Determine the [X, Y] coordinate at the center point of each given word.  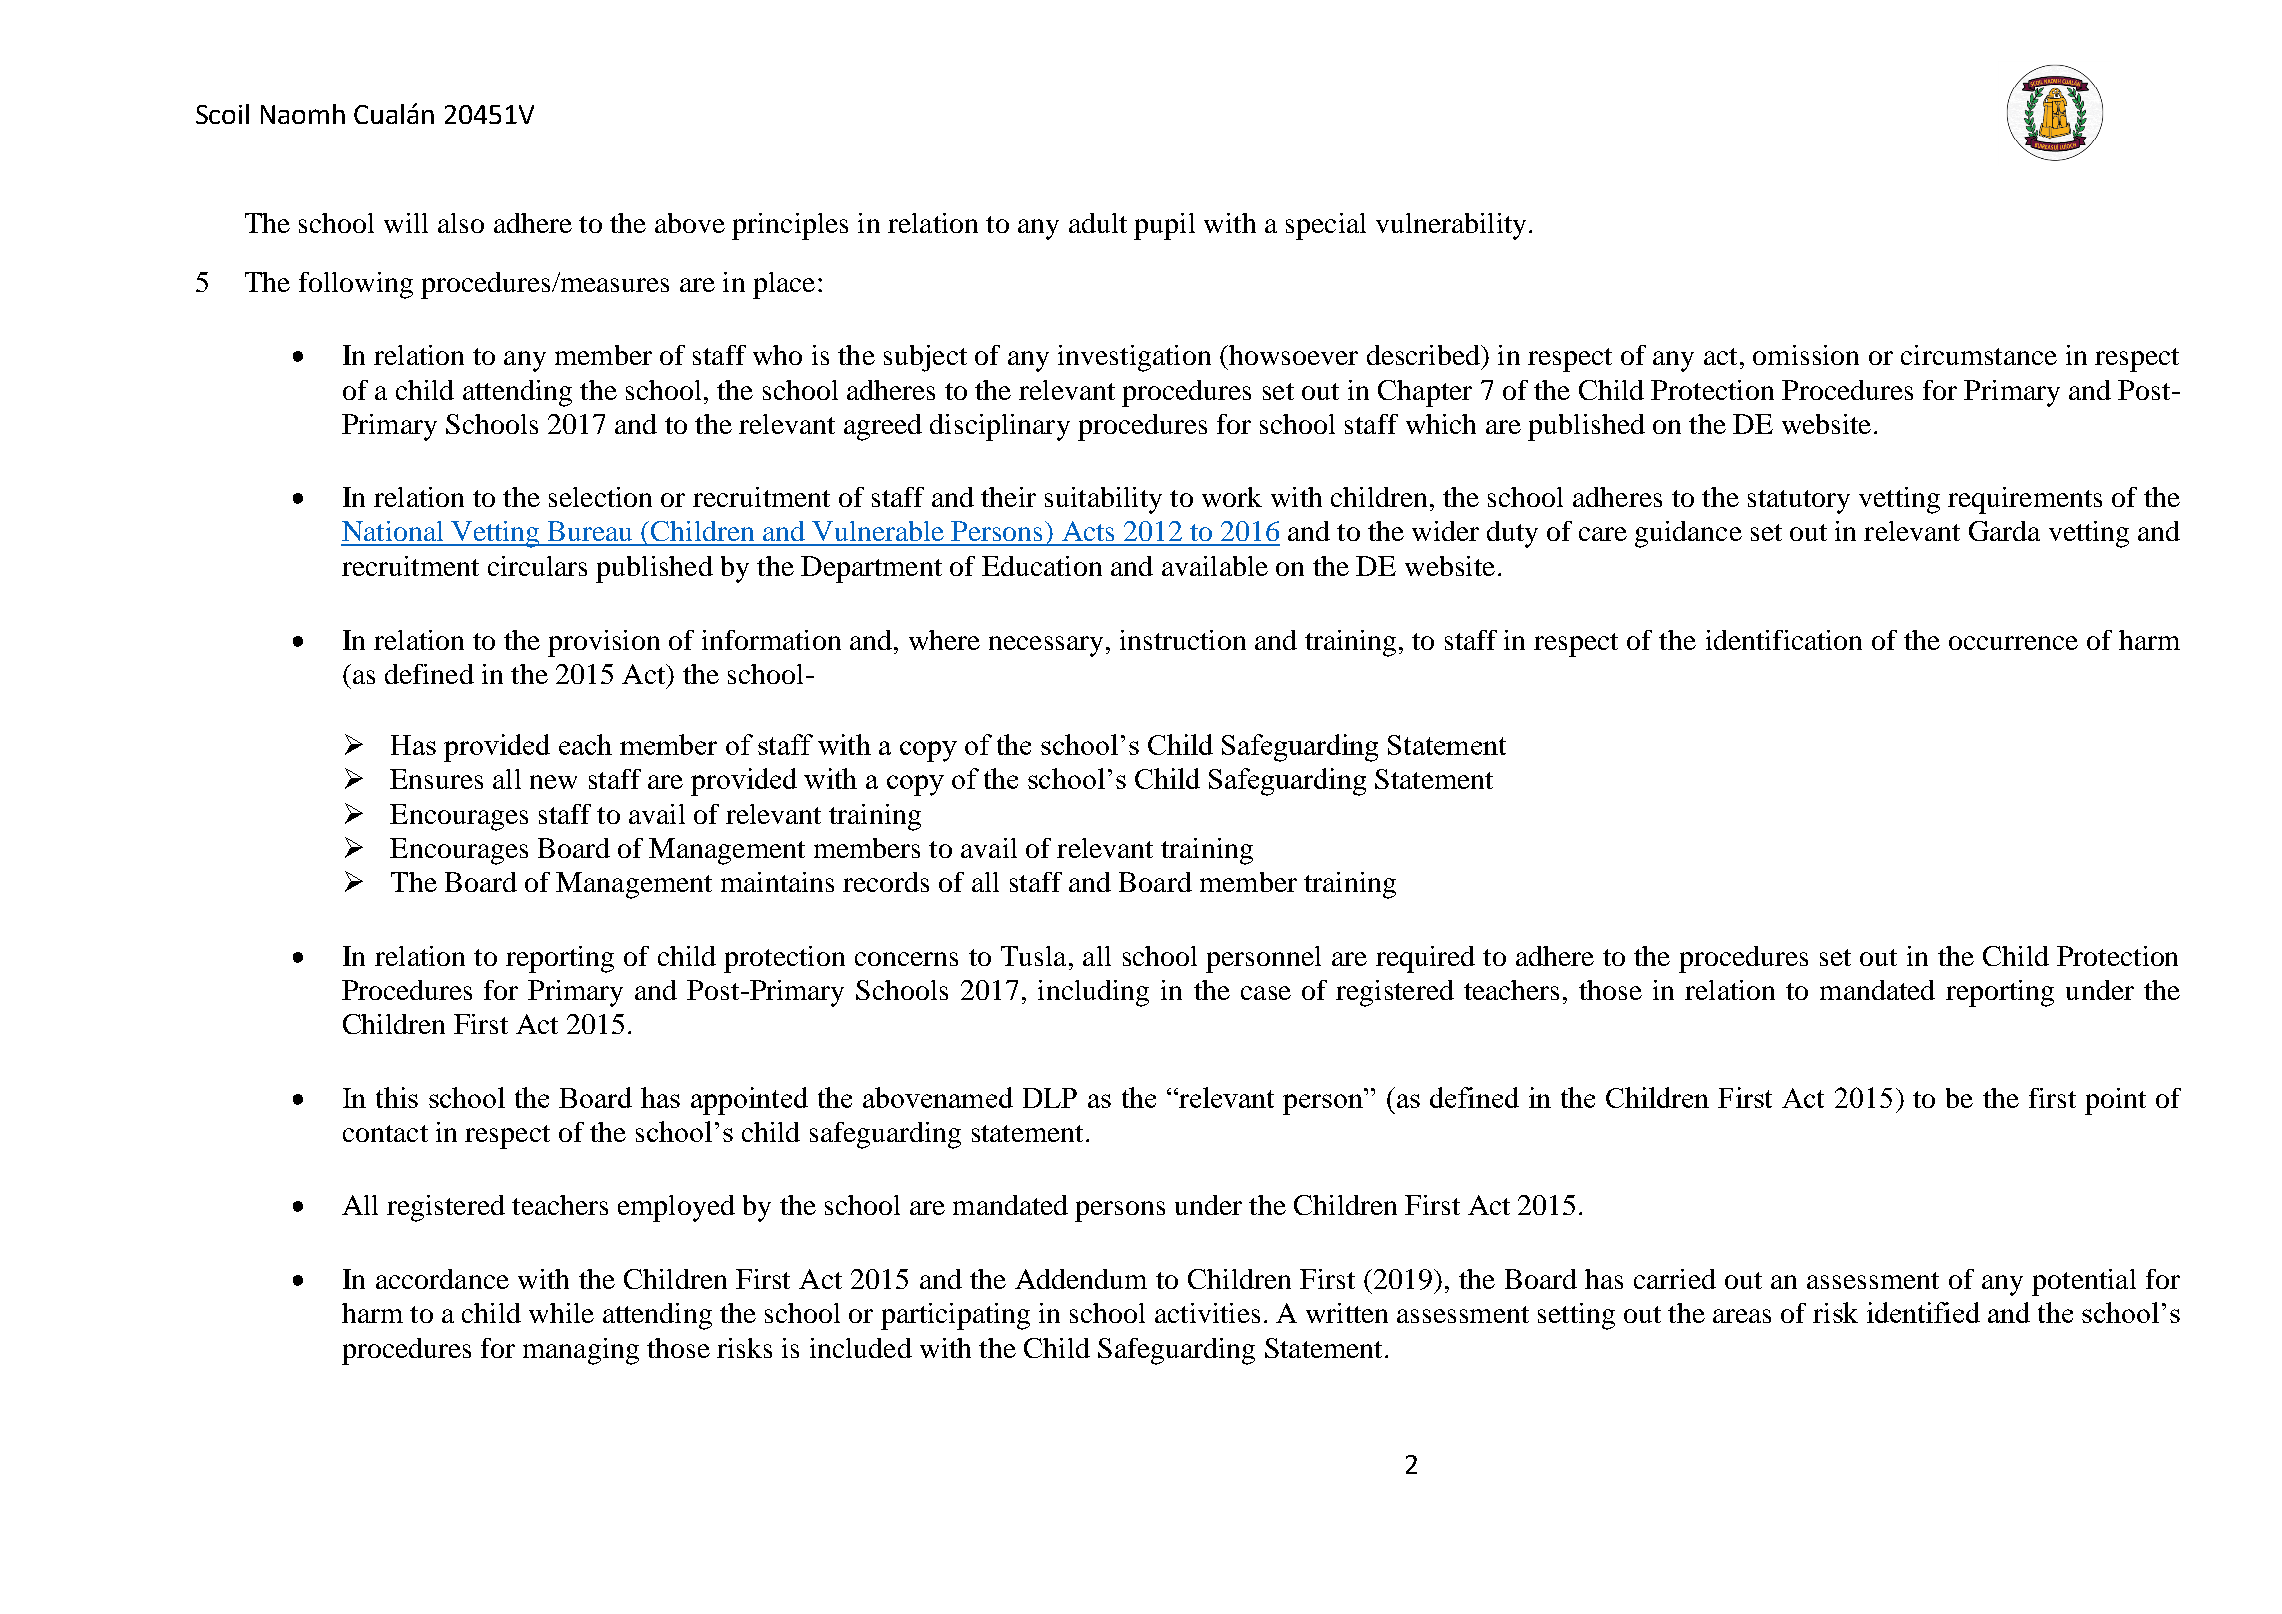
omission [1806, 355]
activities [1207, 1313]
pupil [1164, 226]
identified [1923, 1312]
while [561, 1313]
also [461, 223]
